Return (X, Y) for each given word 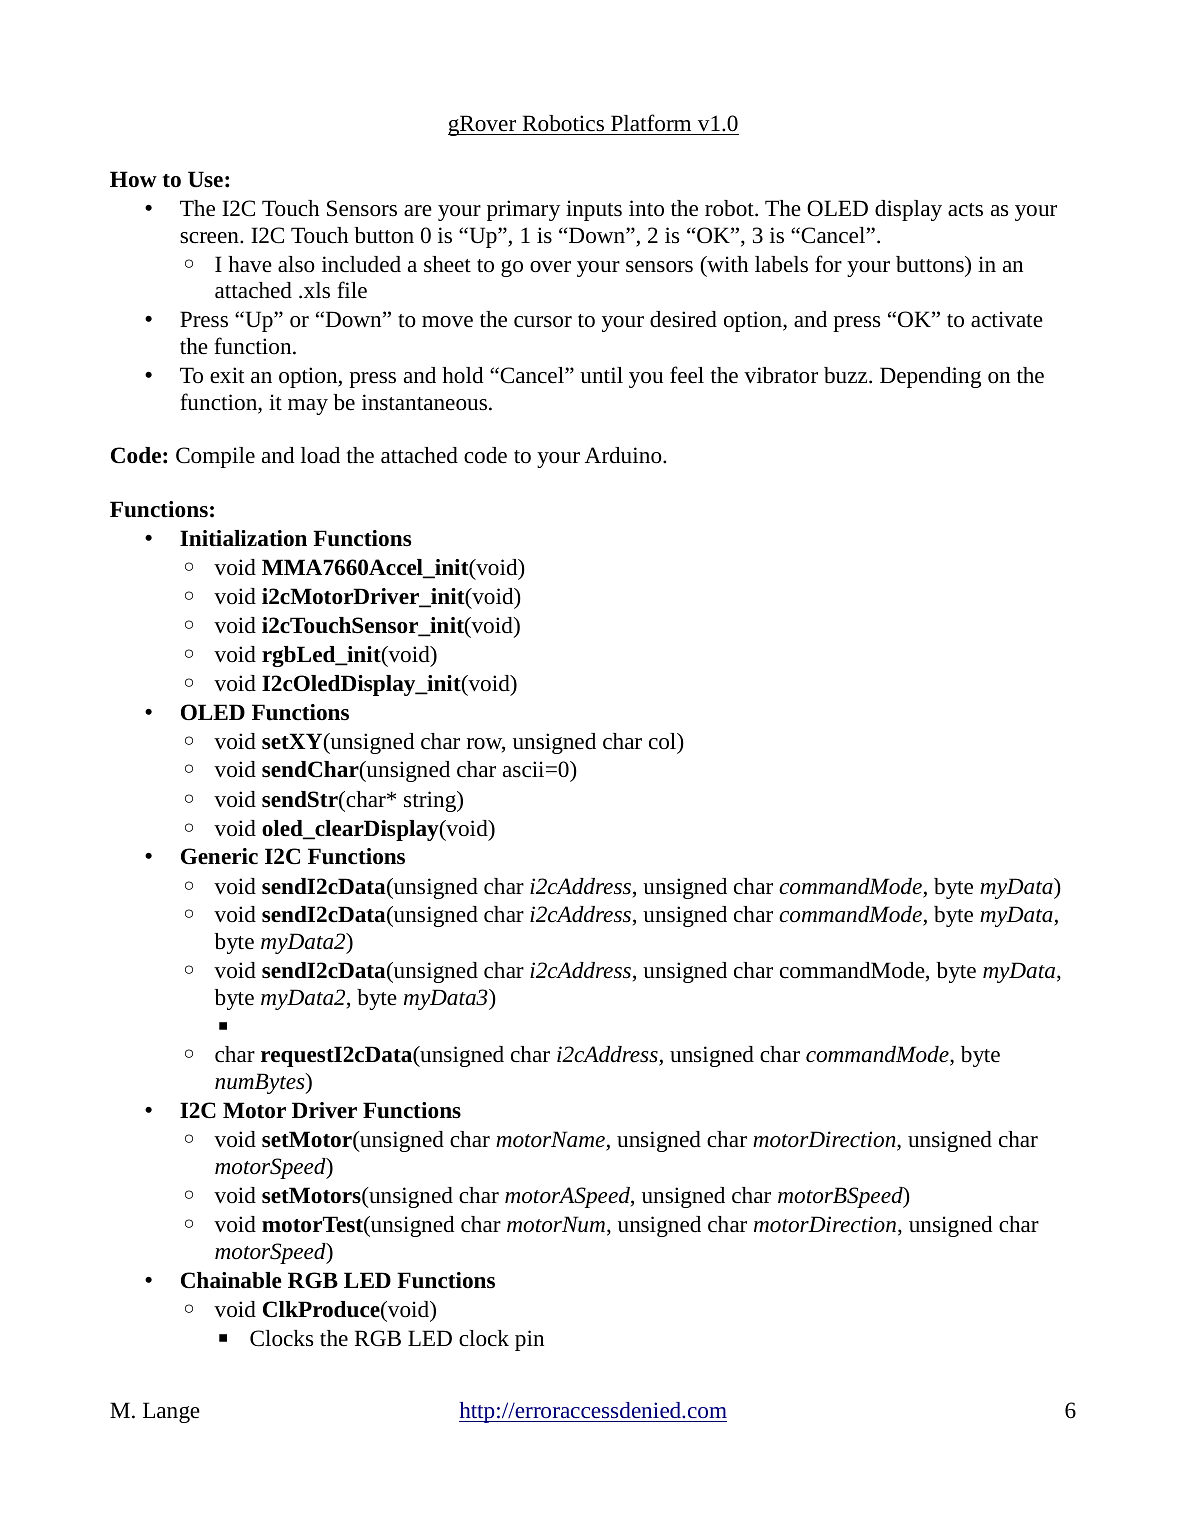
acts (965, 210)
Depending (930, 377)
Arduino (624, 455)
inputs (594, 210)
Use (205, 179)
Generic (219, 856)
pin (529, 1340)
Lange (171, 1412)
